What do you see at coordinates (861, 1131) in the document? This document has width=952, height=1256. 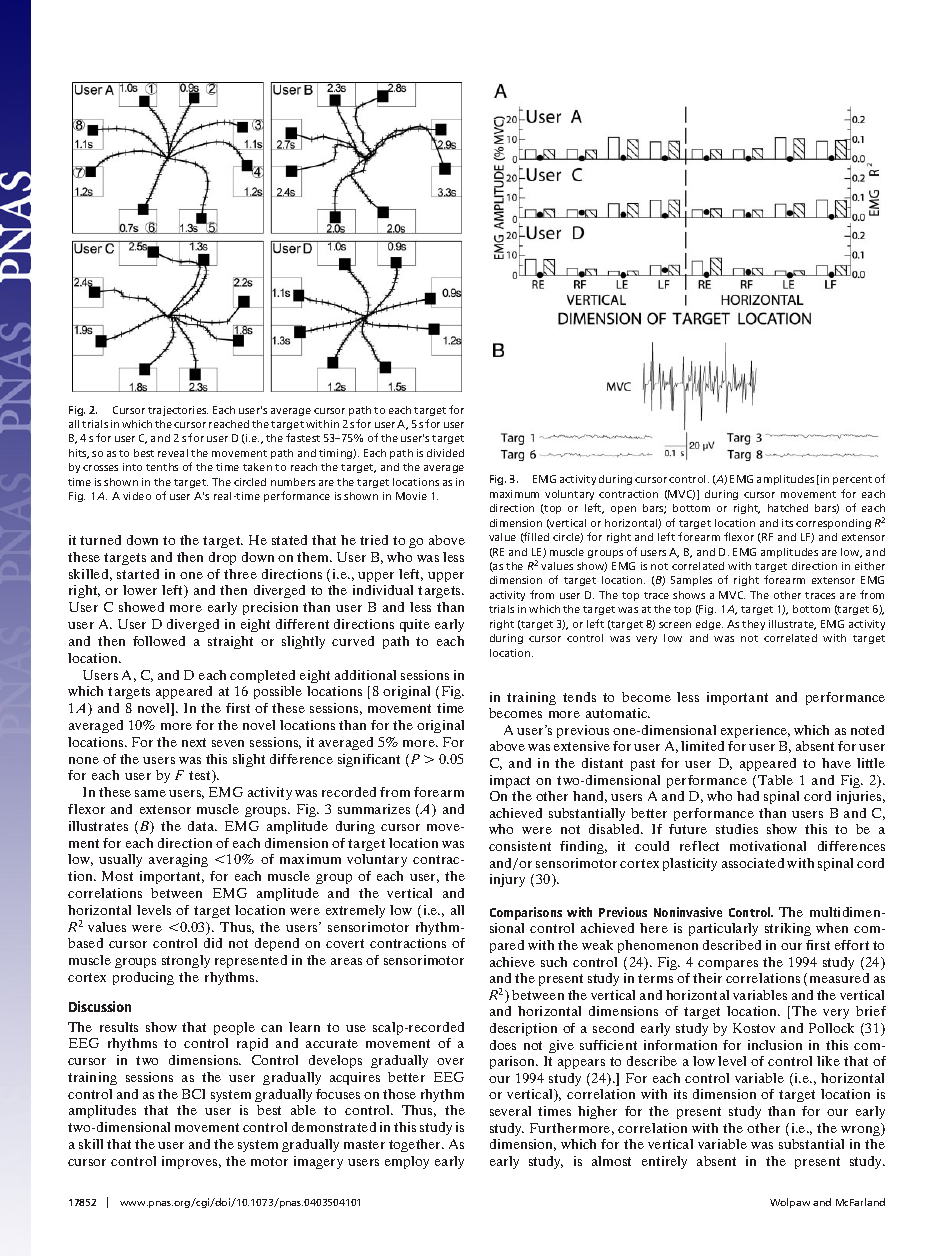 I see `wrong` at bounding box center [861, 1131].
